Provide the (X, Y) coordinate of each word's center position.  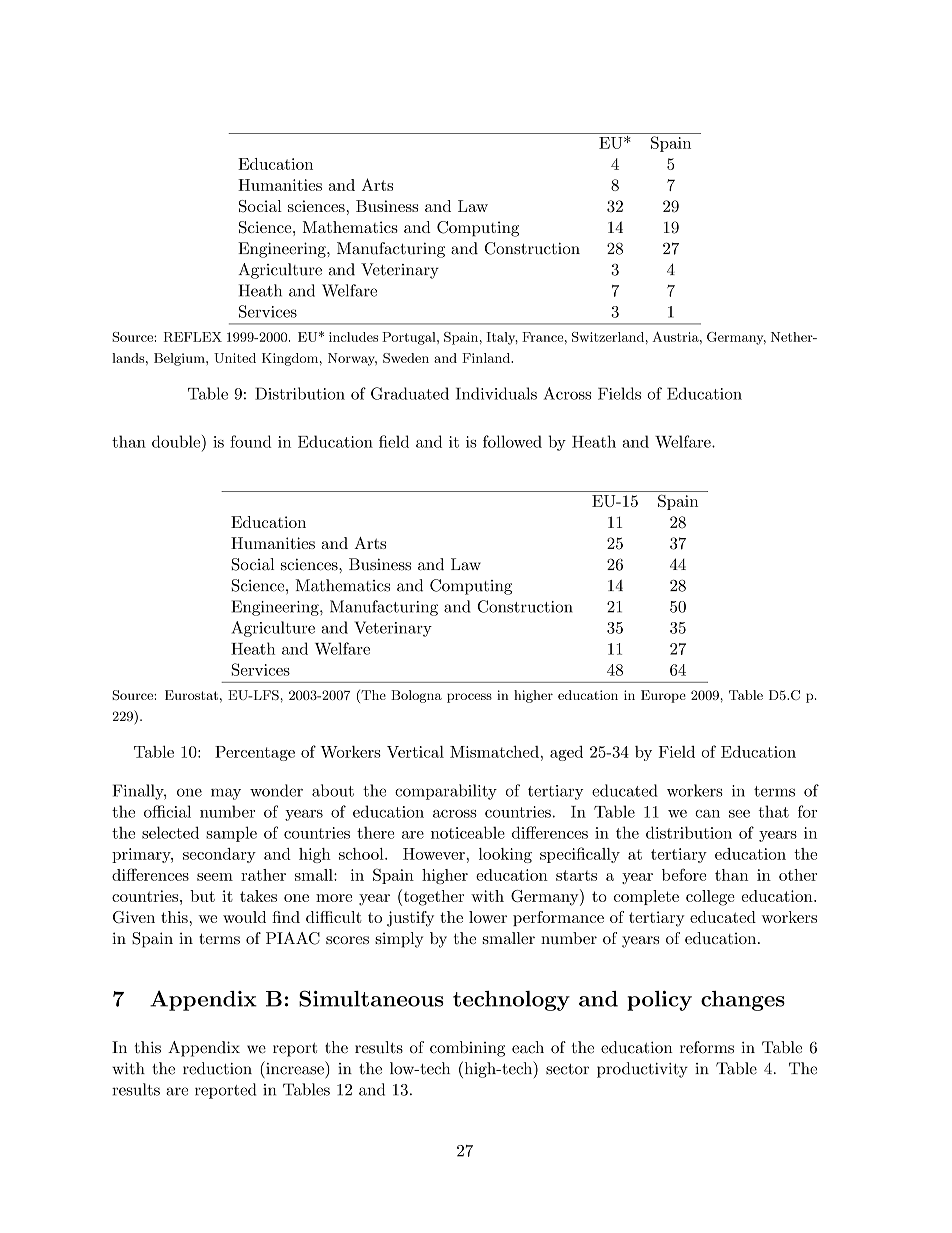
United (235, 358)
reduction (217, 1068)
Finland (487, 358)
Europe (663, 696)
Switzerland (608, 337)
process (469, 698)
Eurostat (191, 695)
